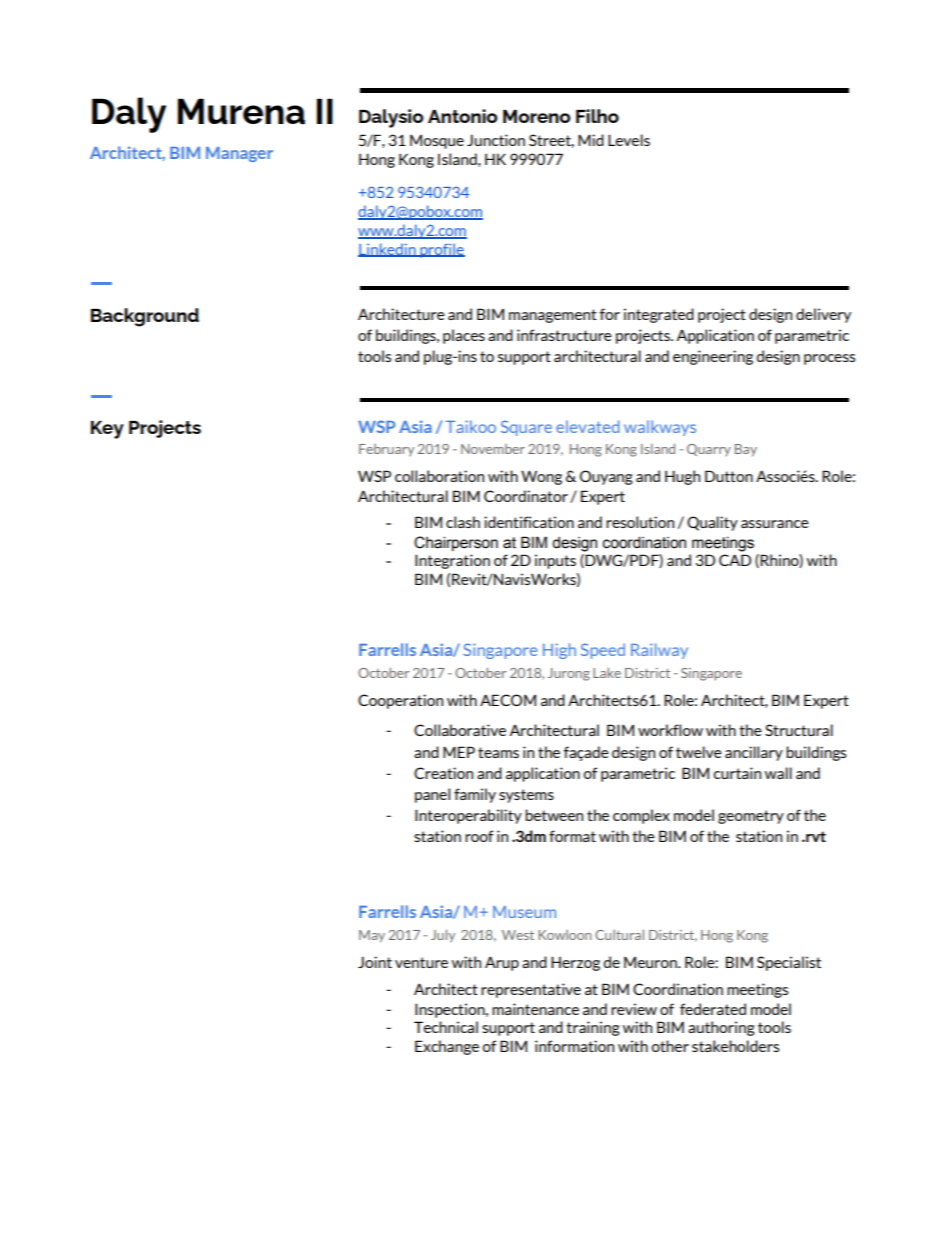 This document has height=1233, width=952. I want to click on CAD, so click(735, 560).
